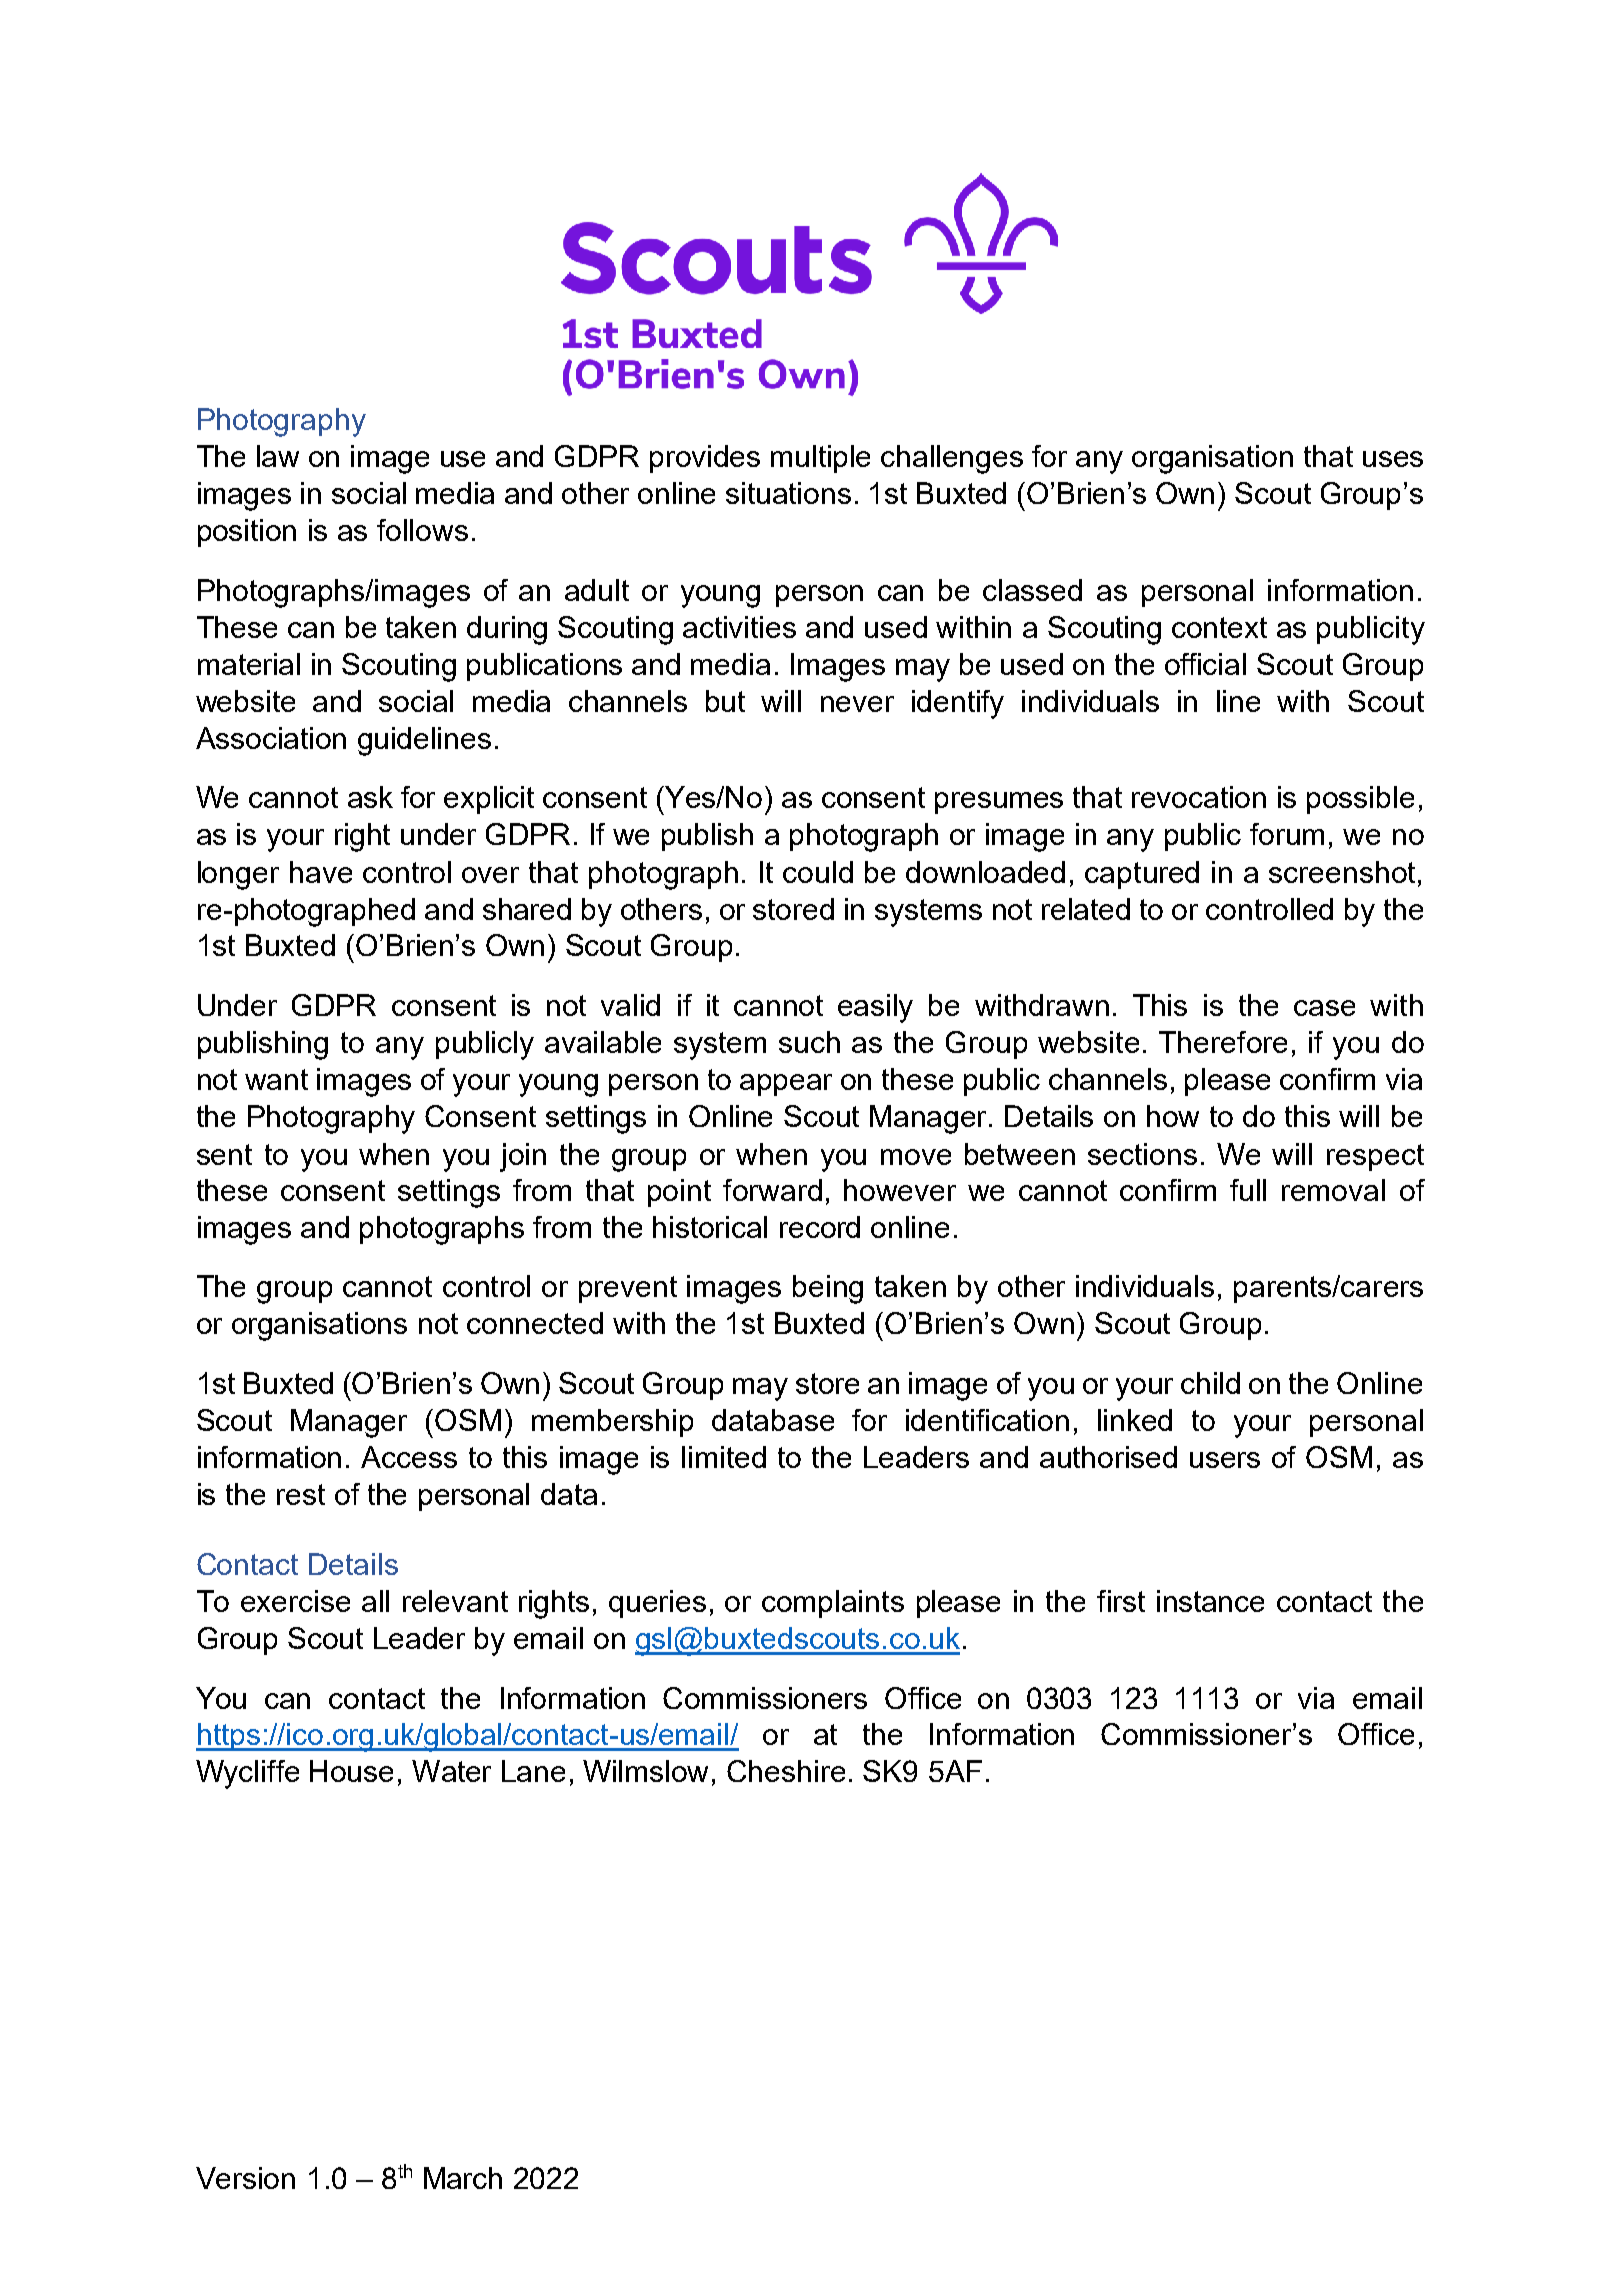  I want to click on March, so click(463, 2178).
